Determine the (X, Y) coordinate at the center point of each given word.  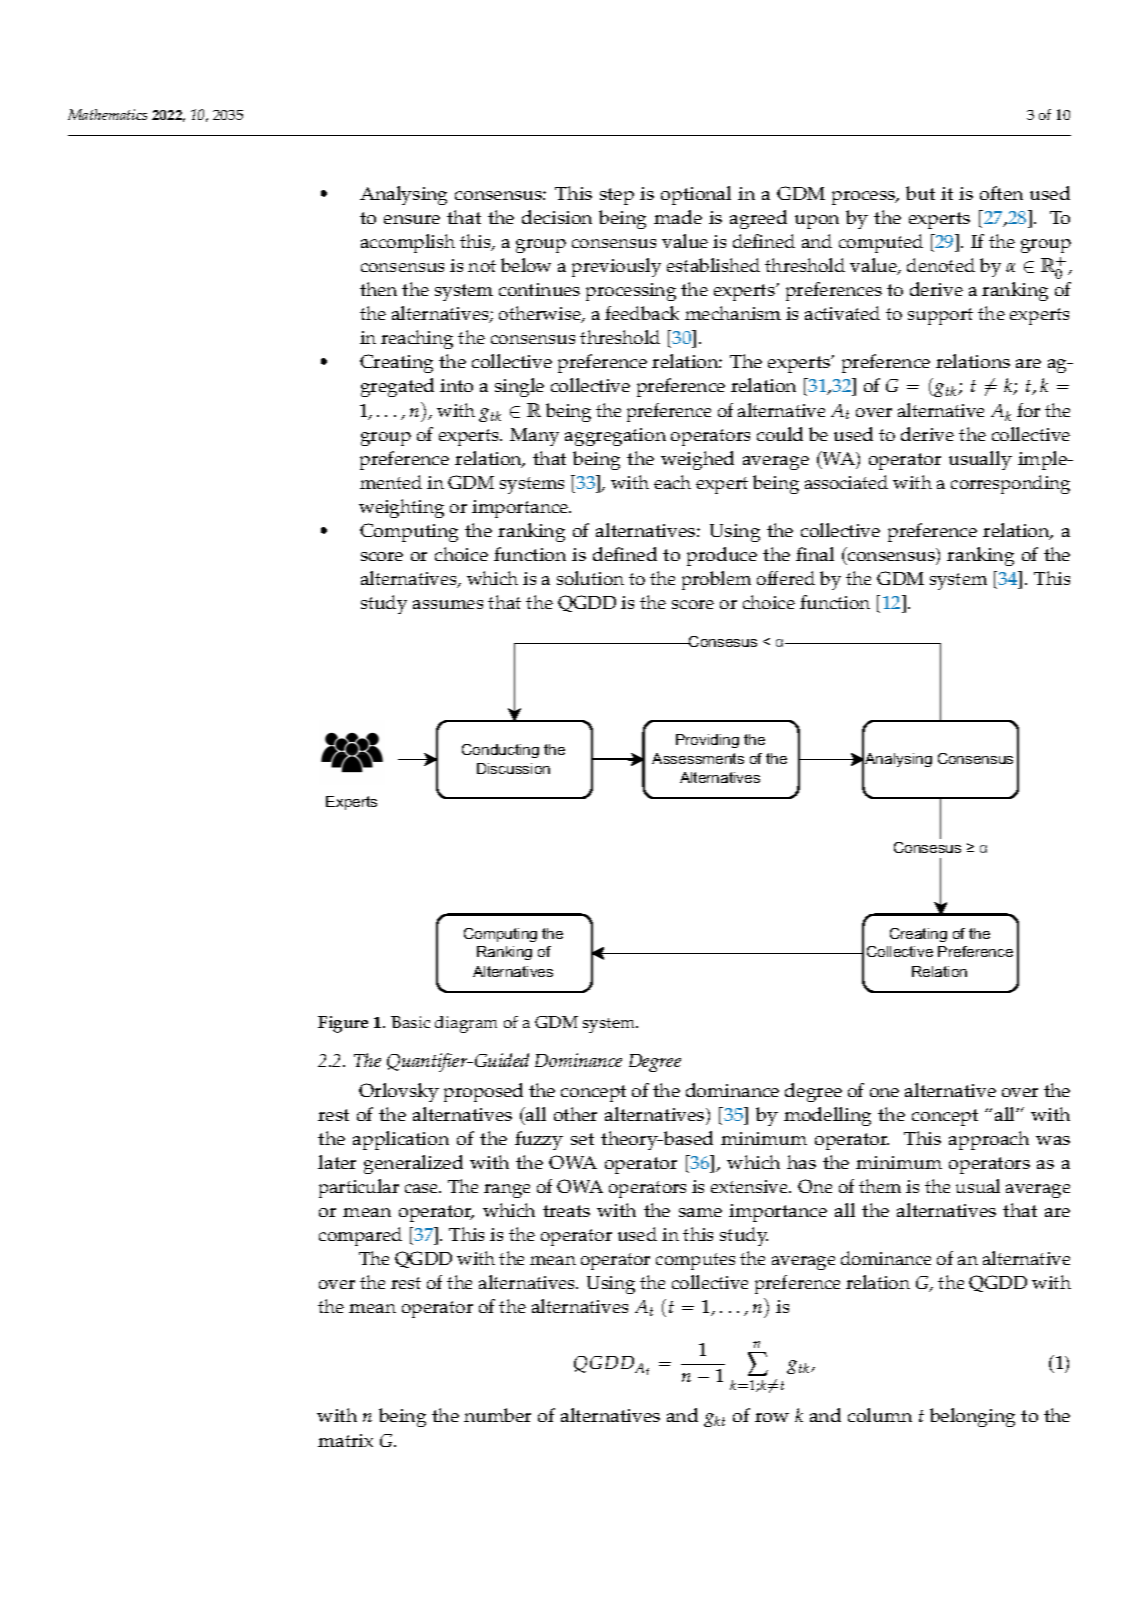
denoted (941, 265)
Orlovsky (399, 1092)
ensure (412, 219)
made (678, 217)
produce (722, 556)
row (772, 1417)
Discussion (513, 768)
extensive (750, 1186)
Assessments (698, 758)
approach (989, 1140)
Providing (707, 741)
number (497, 1415)
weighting (401, 508)
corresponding (1010, 484)
